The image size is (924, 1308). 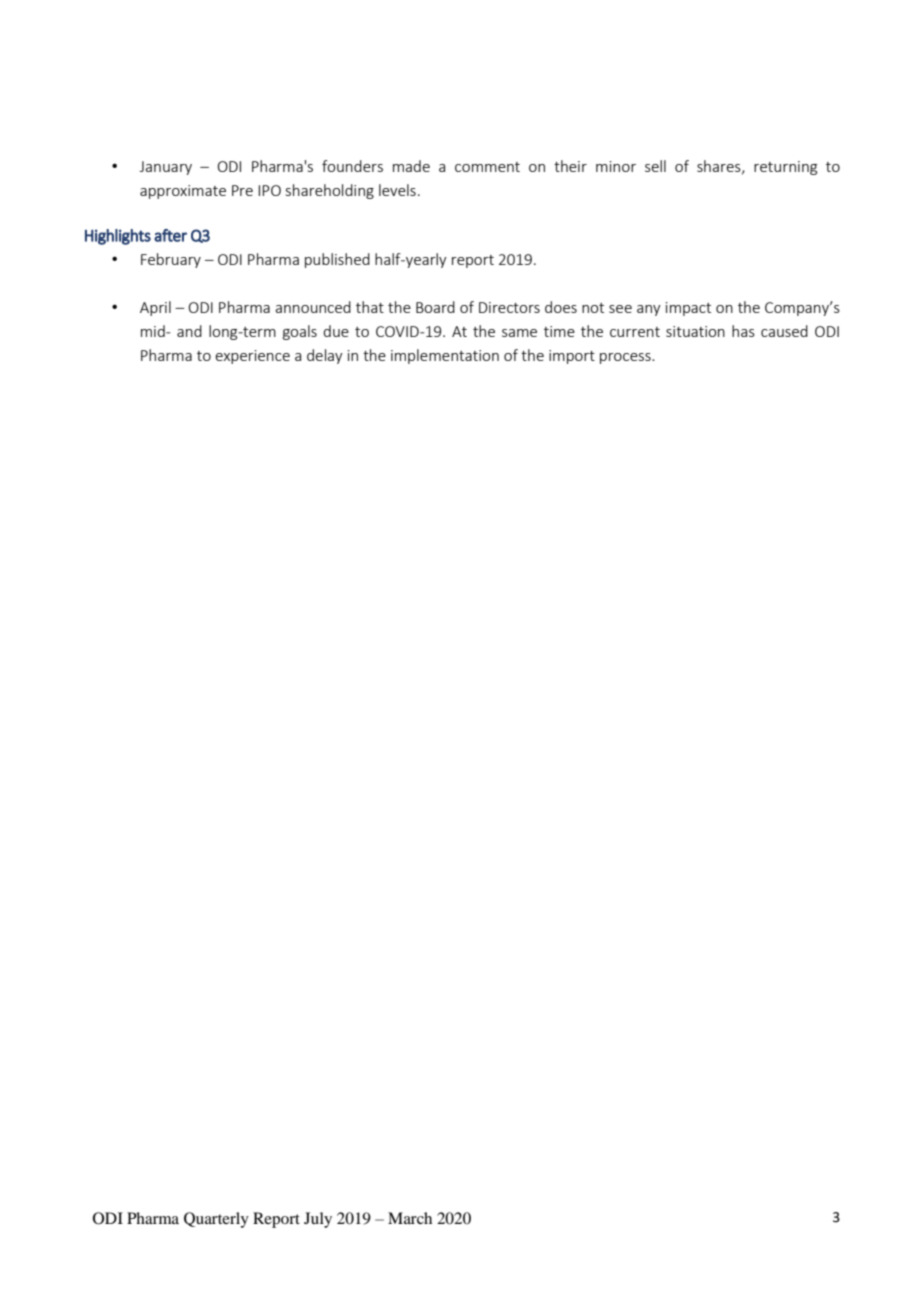 What do you see at coordinates (252, 357) in the screenshot?
I see `experience` at bounding box center [252, 357].
